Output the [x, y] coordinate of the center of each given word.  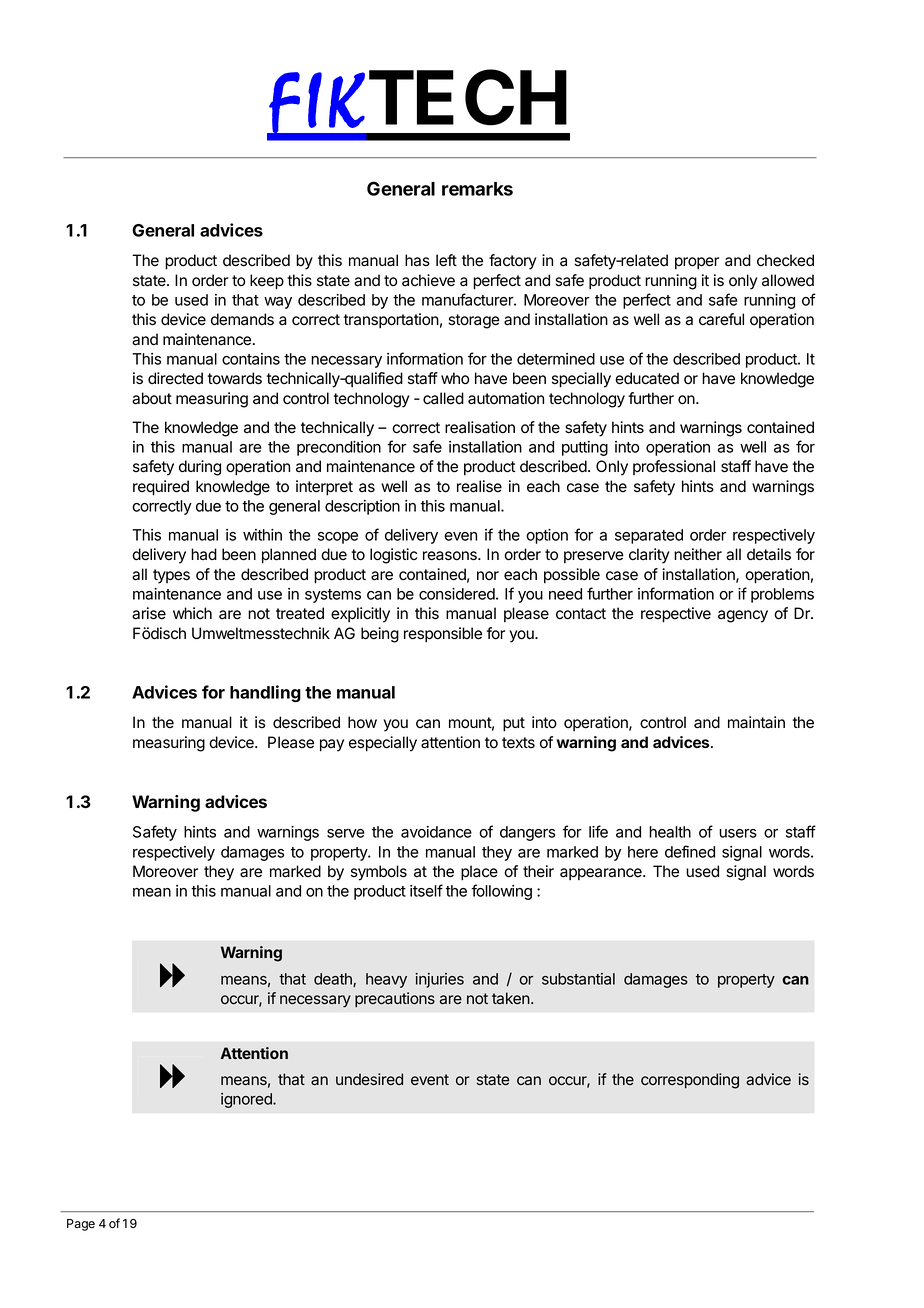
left [446, 260]
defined [690, 851]
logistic [393, 556]
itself [426, 890]
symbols [379, 873]
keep [267, 282]
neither [698, 554]
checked [785, 260]
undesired [369, 1079]
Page [81, 1225]
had [204, 554]
